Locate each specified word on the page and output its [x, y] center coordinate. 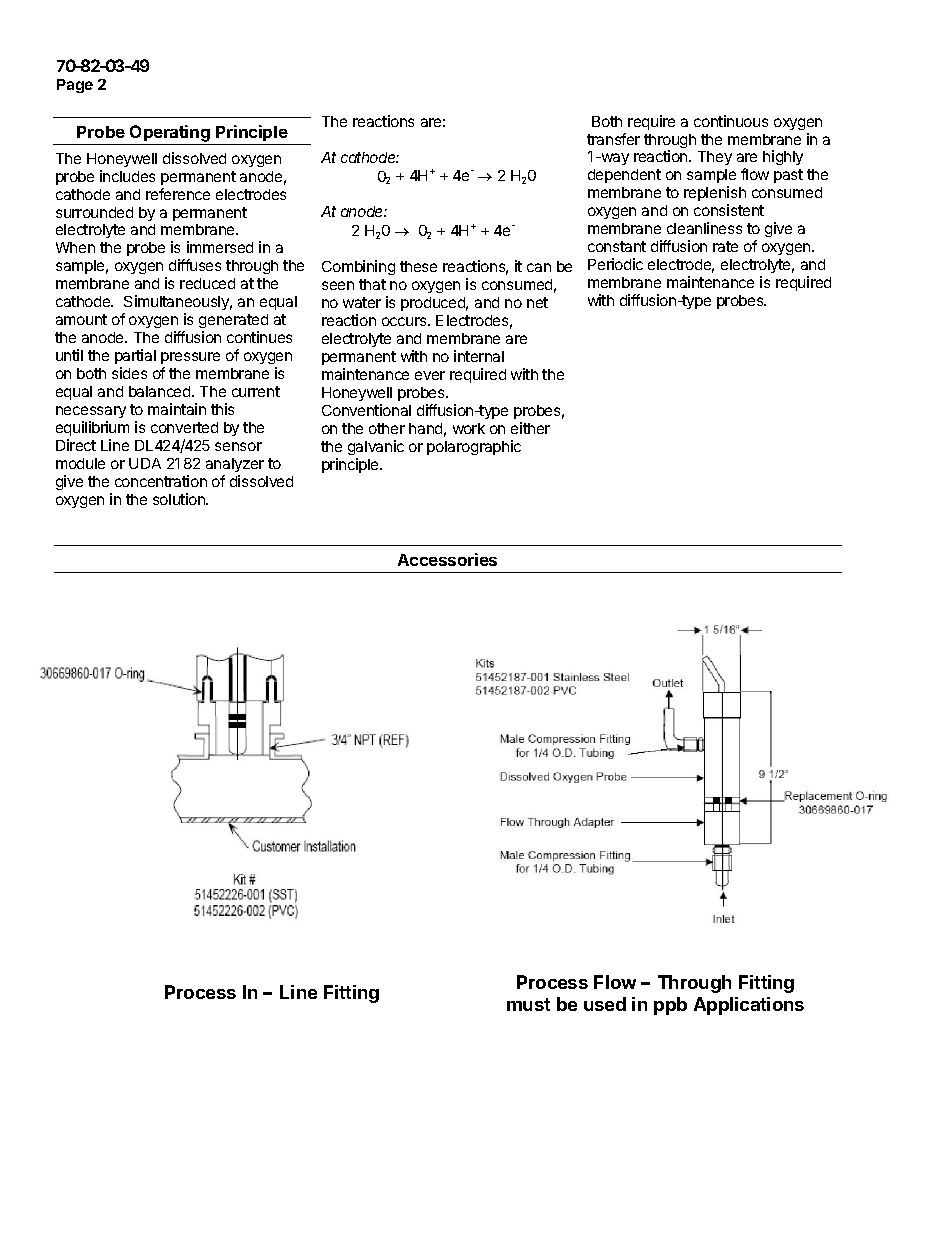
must [528, 1004]
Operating [170, 133]
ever [430, 375]
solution [180, 499]
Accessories [447, 559]
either [530, 428]
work [469, 428]
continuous [731, 121]
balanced [161, 391]
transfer [613, 139]
